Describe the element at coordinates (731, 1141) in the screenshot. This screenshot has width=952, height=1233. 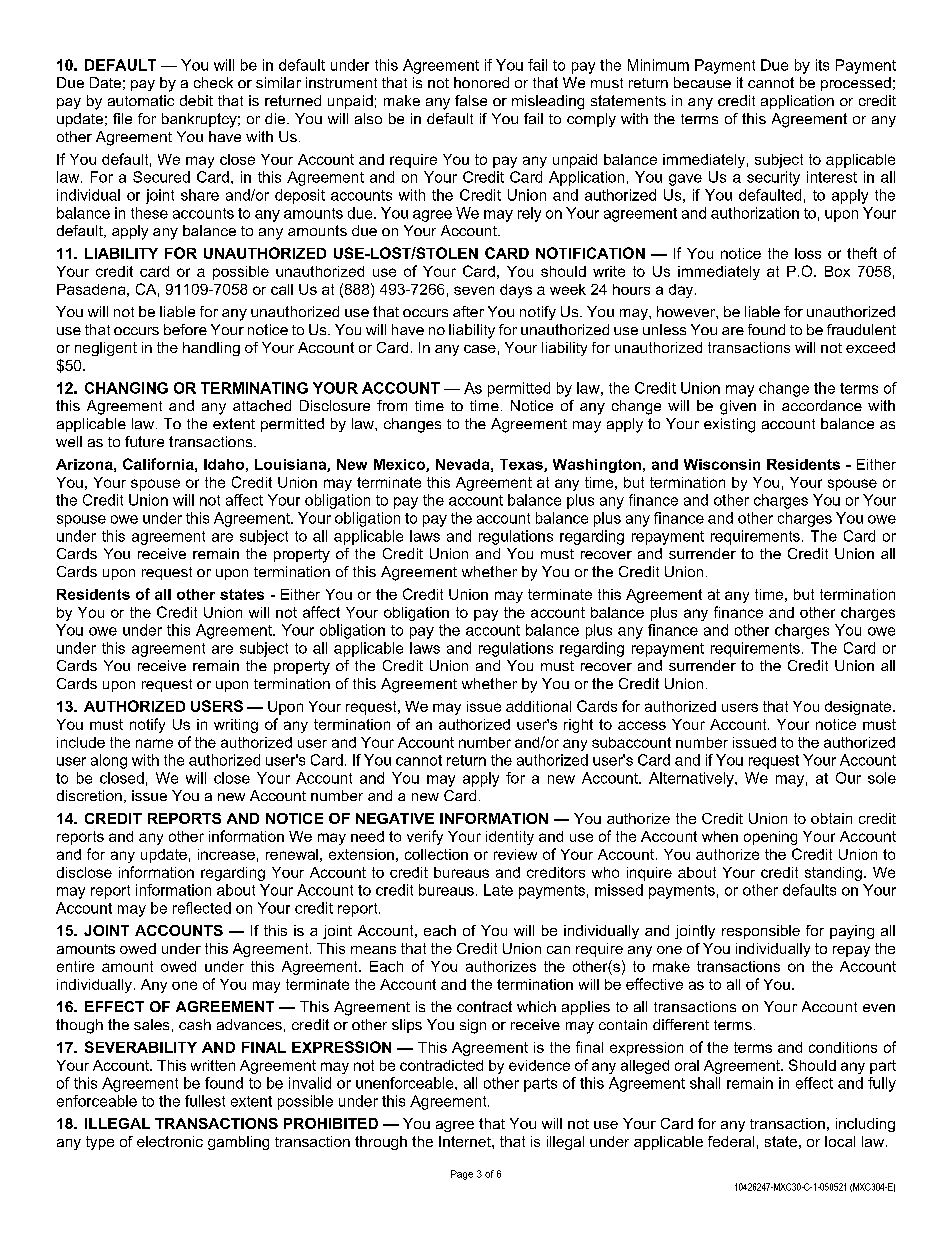
I see `federal` at that location.
